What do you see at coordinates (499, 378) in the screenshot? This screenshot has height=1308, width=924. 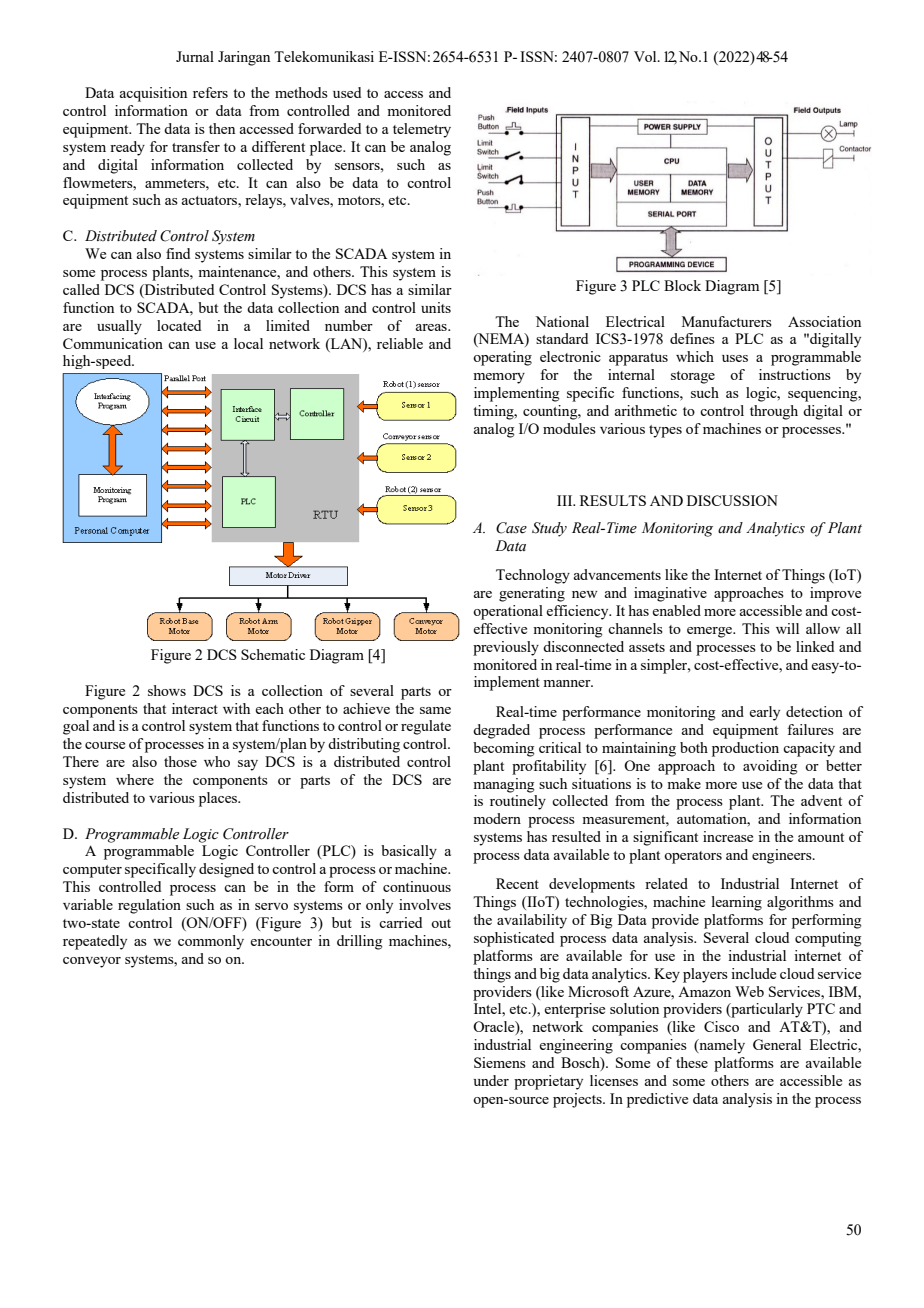 I see `memory` at bounding box center [499, 378].
